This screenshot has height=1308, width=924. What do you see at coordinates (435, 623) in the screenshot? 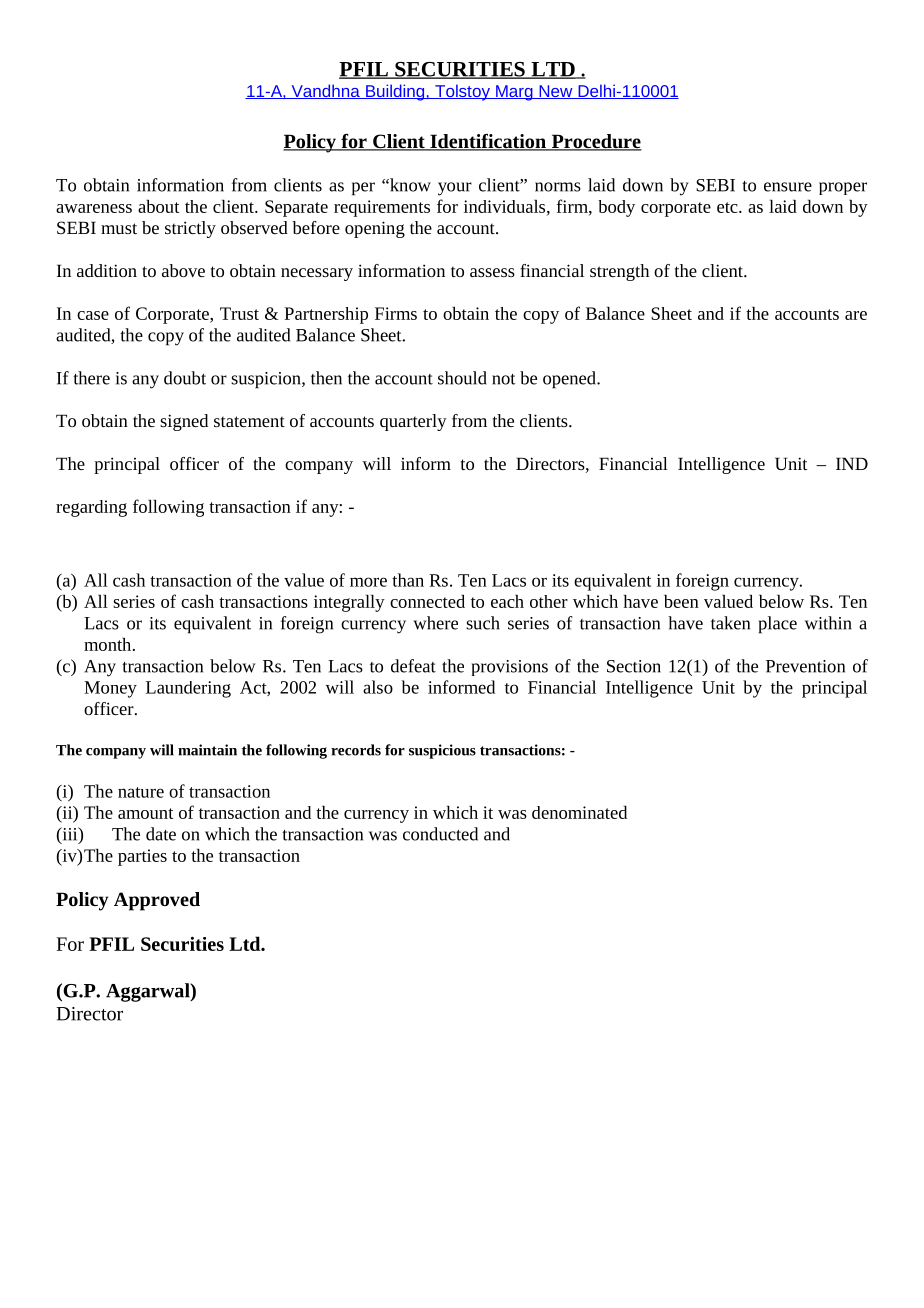
I see `where` at bounding box center [435, 623].
